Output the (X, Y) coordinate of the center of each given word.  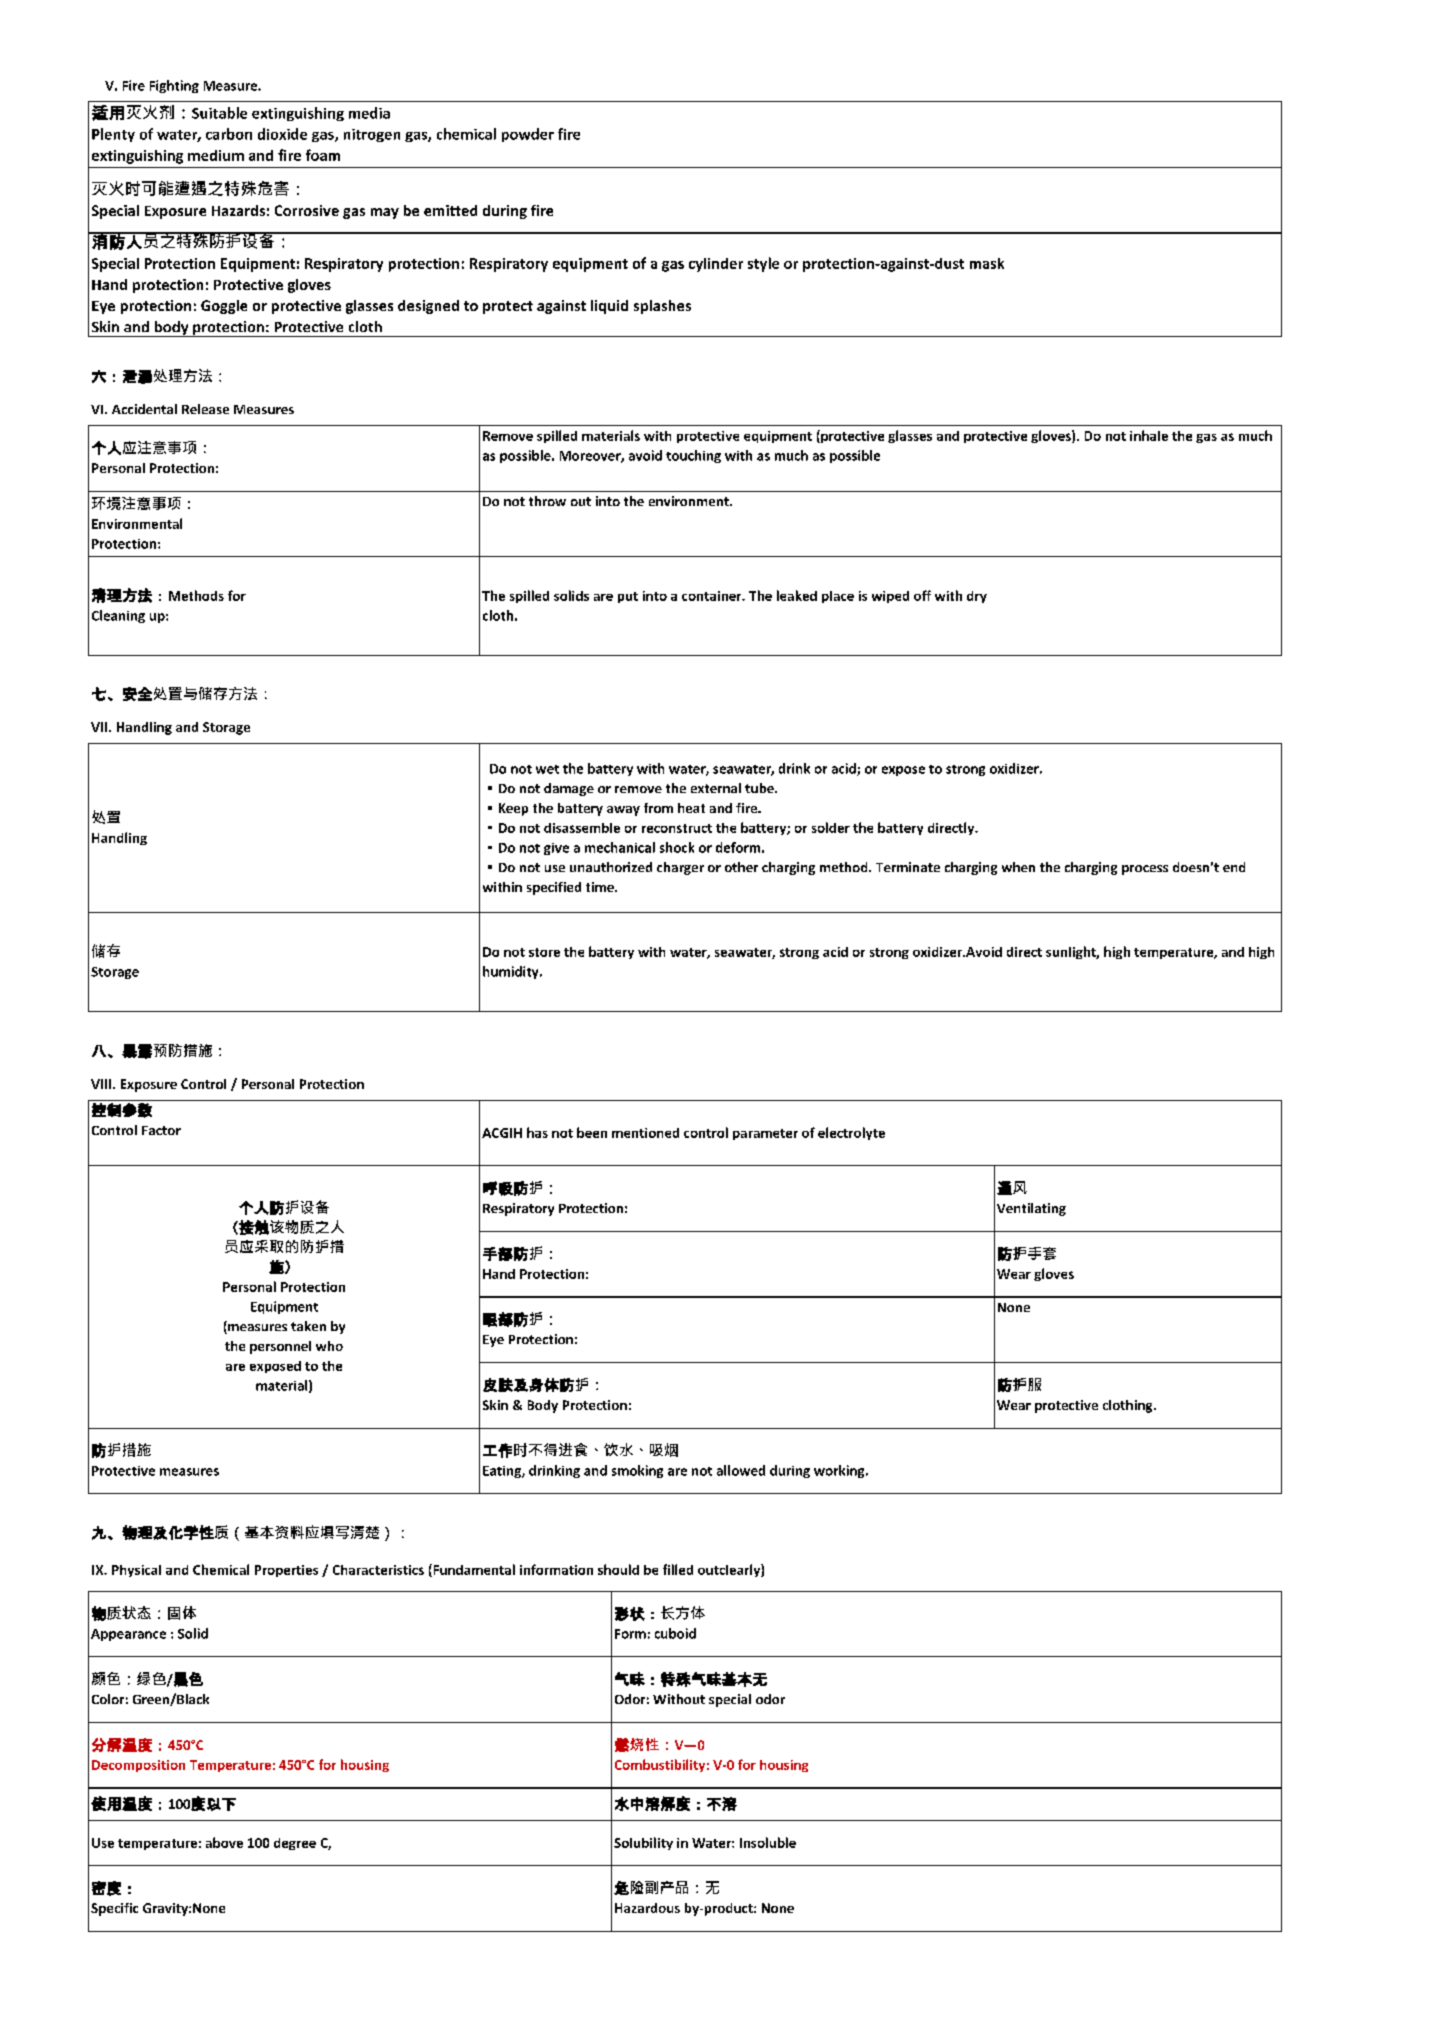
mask (987, 263)
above (224, 1842)
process (1145, 870)
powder (528, 135)
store (544, 952)
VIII (102, 1084)
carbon (229, 134)
